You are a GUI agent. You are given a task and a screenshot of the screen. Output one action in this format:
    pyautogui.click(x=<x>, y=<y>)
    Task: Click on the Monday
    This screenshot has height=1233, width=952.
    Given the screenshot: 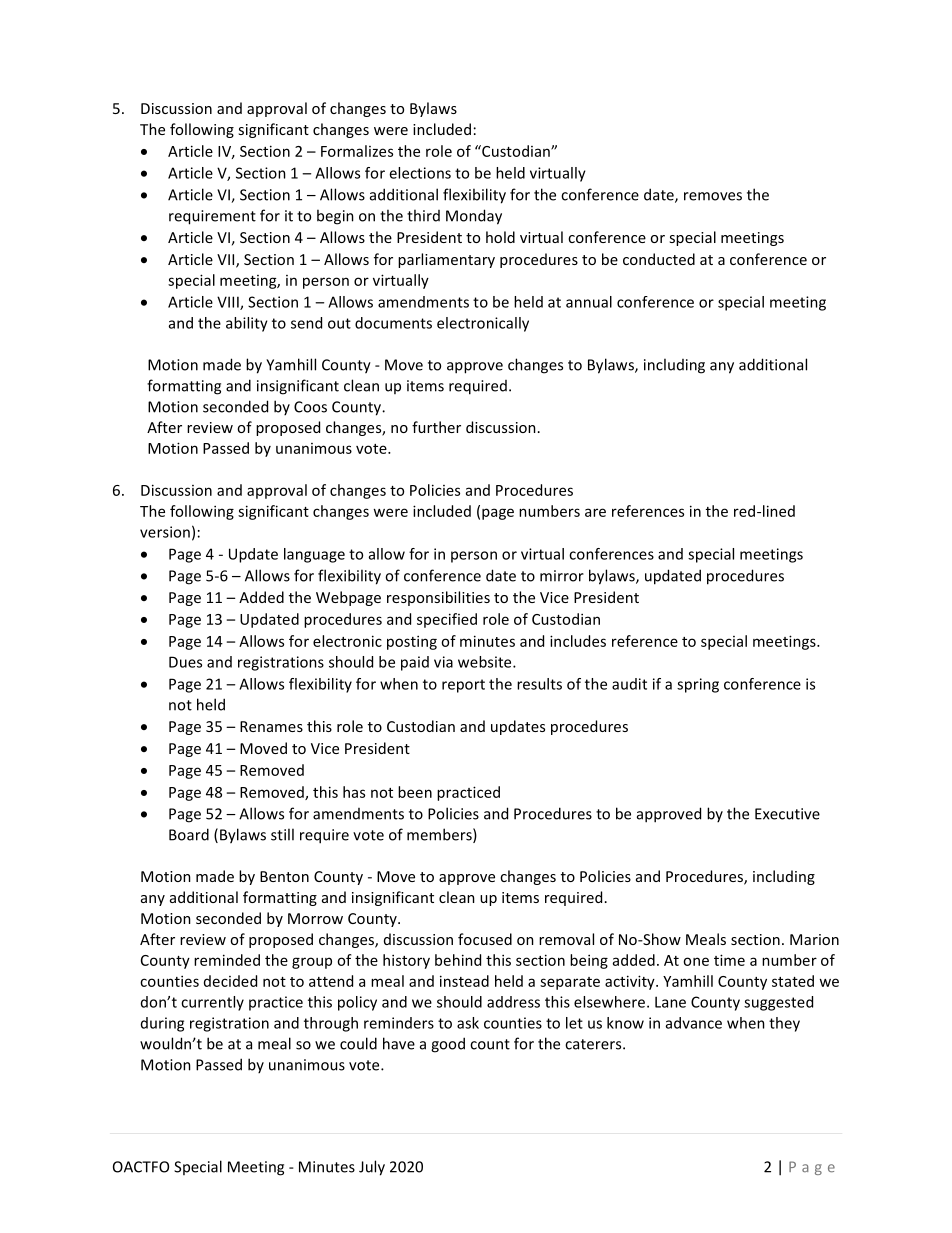 What is the action you would take?
    pyautogui.click(x=474, y=217)
